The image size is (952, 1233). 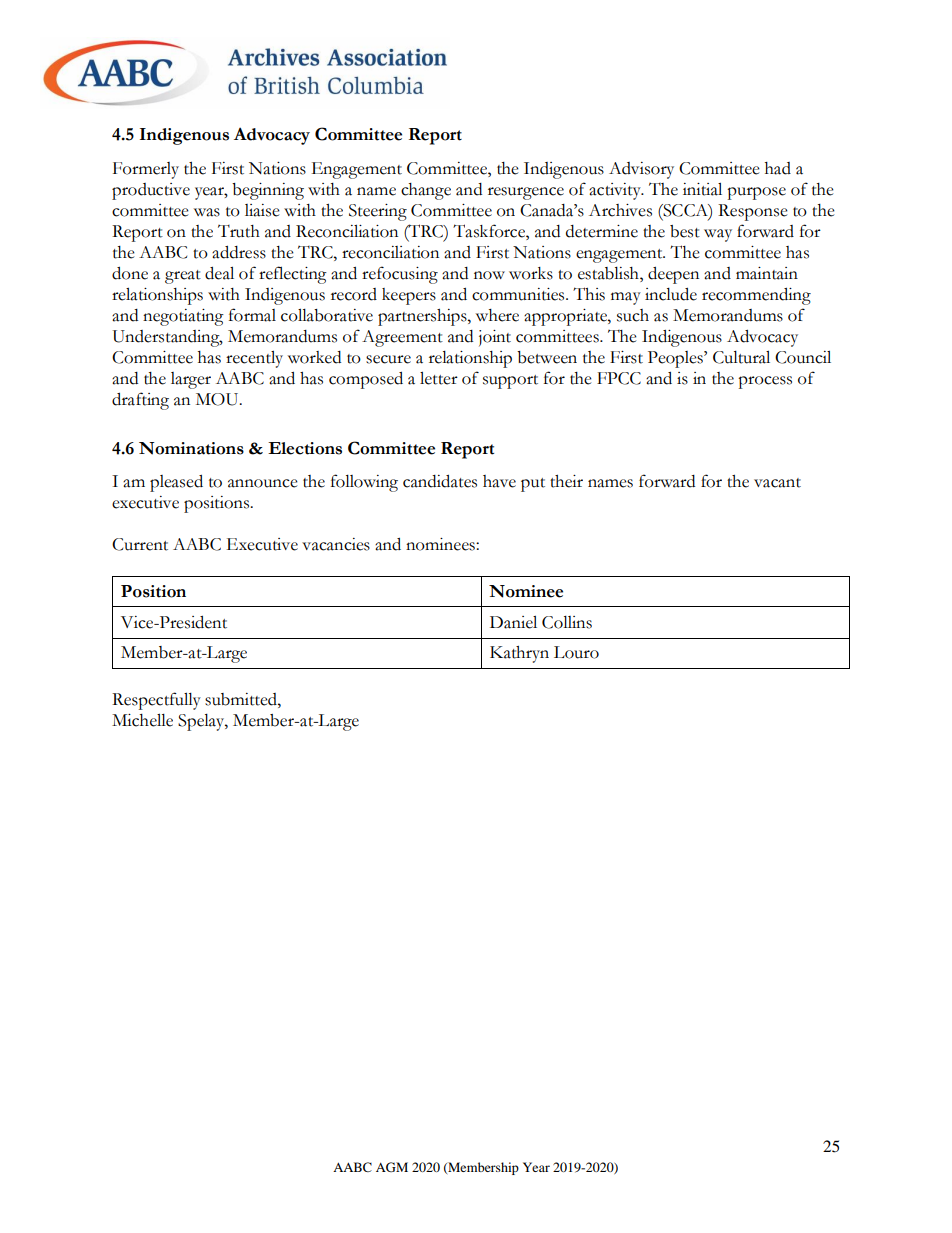 What do you see at coordinates (142, 720) in the screenshot?
I see `Michelle` at bounding box center [142, 720].
